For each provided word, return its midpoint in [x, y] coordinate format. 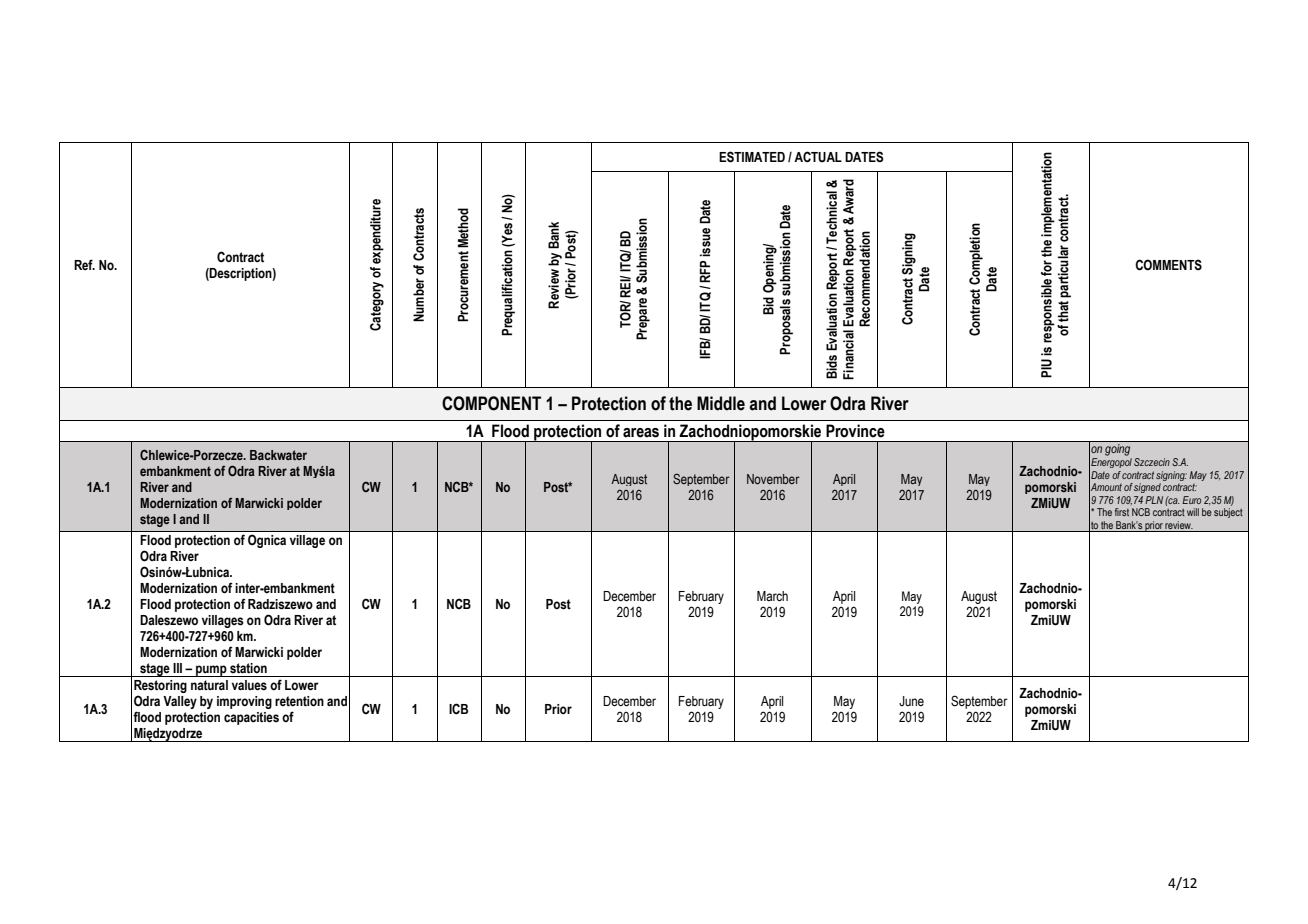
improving [244, 702]
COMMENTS [1168, 265]
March [772, 596]
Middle [721, 403]
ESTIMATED [752, 157]
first [1122, 512]
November [773, 479]
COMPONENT [491, 403]
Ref [84, 264]
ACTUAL [818, 157]
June [911, 701]
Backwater [278, 455]
